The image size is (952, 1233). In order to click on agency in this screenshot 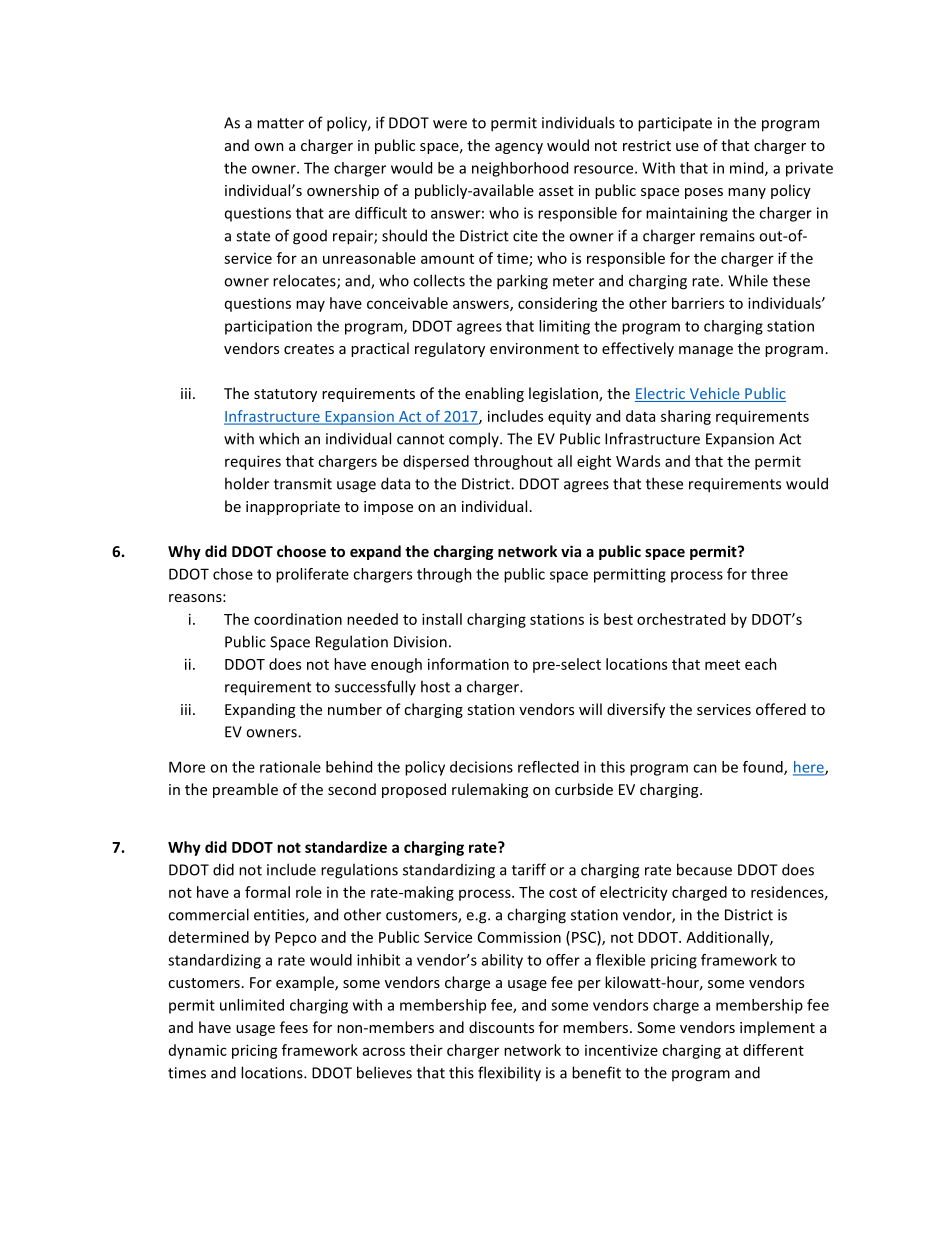, I will do `click(519, 148)`.
